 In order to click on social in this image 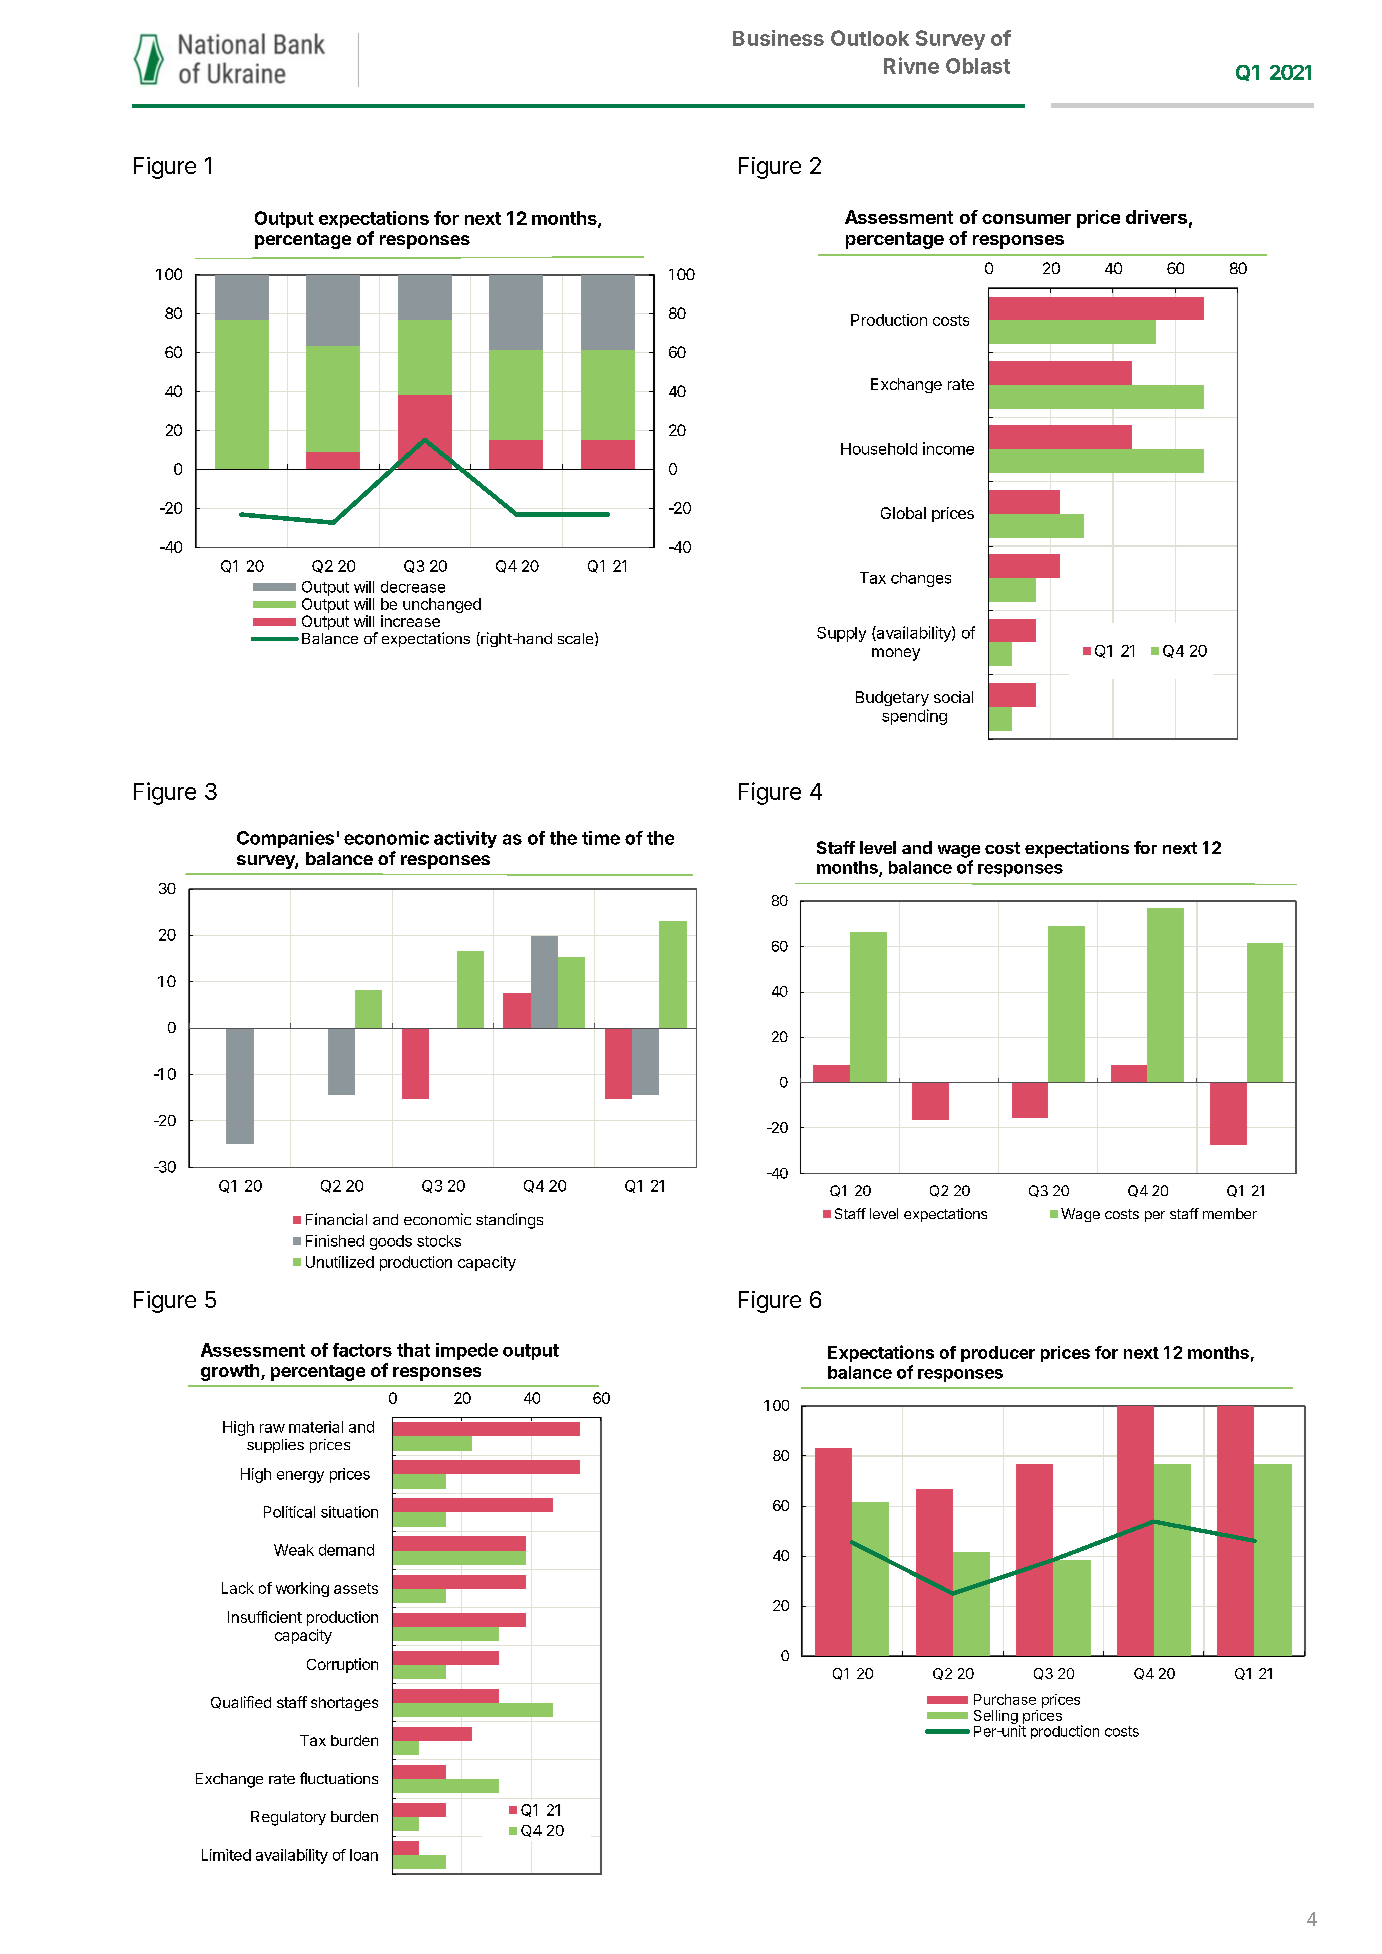, I will do `click(953, 697)`.
